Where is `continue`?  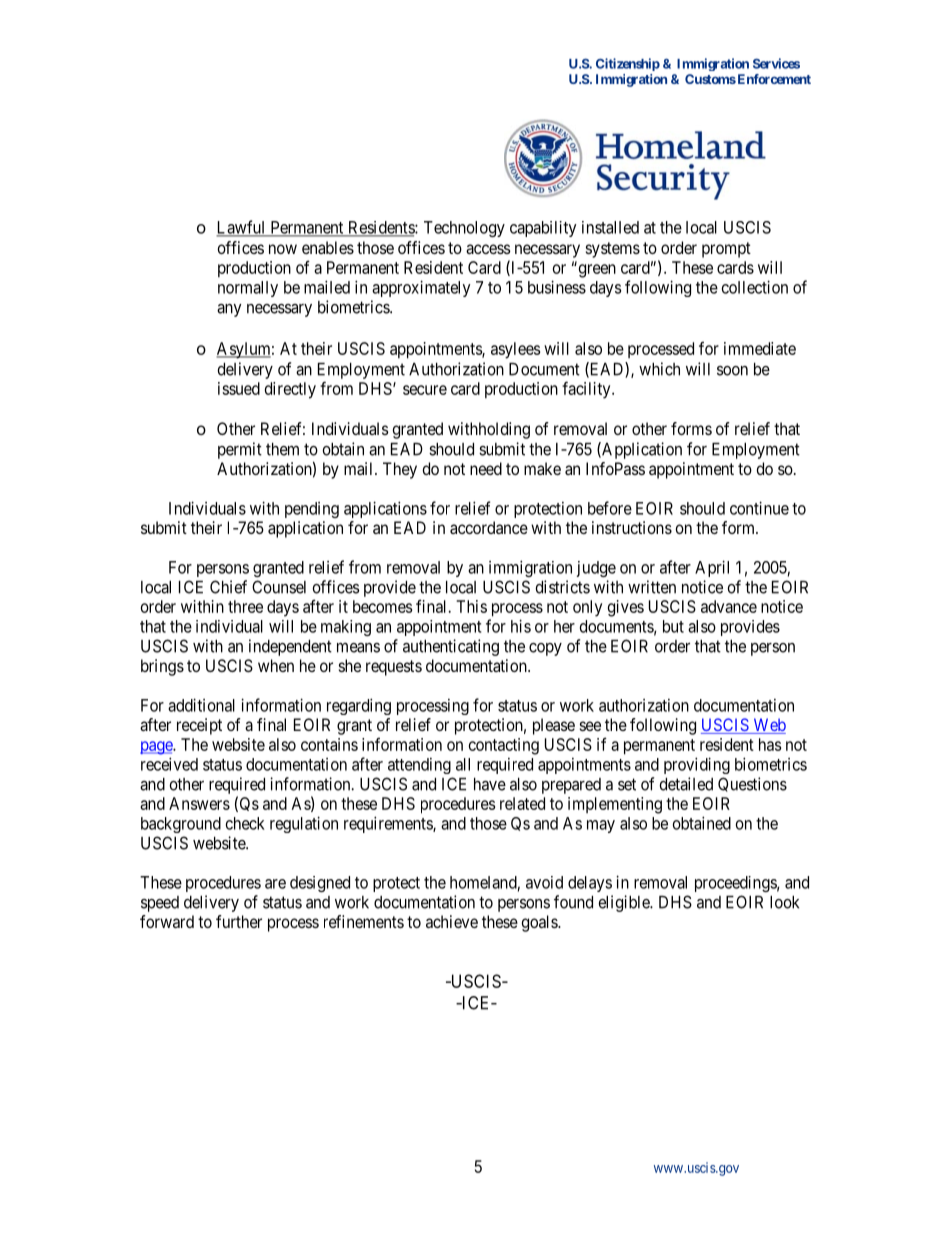
continue is located at coordinates (759, 508).
